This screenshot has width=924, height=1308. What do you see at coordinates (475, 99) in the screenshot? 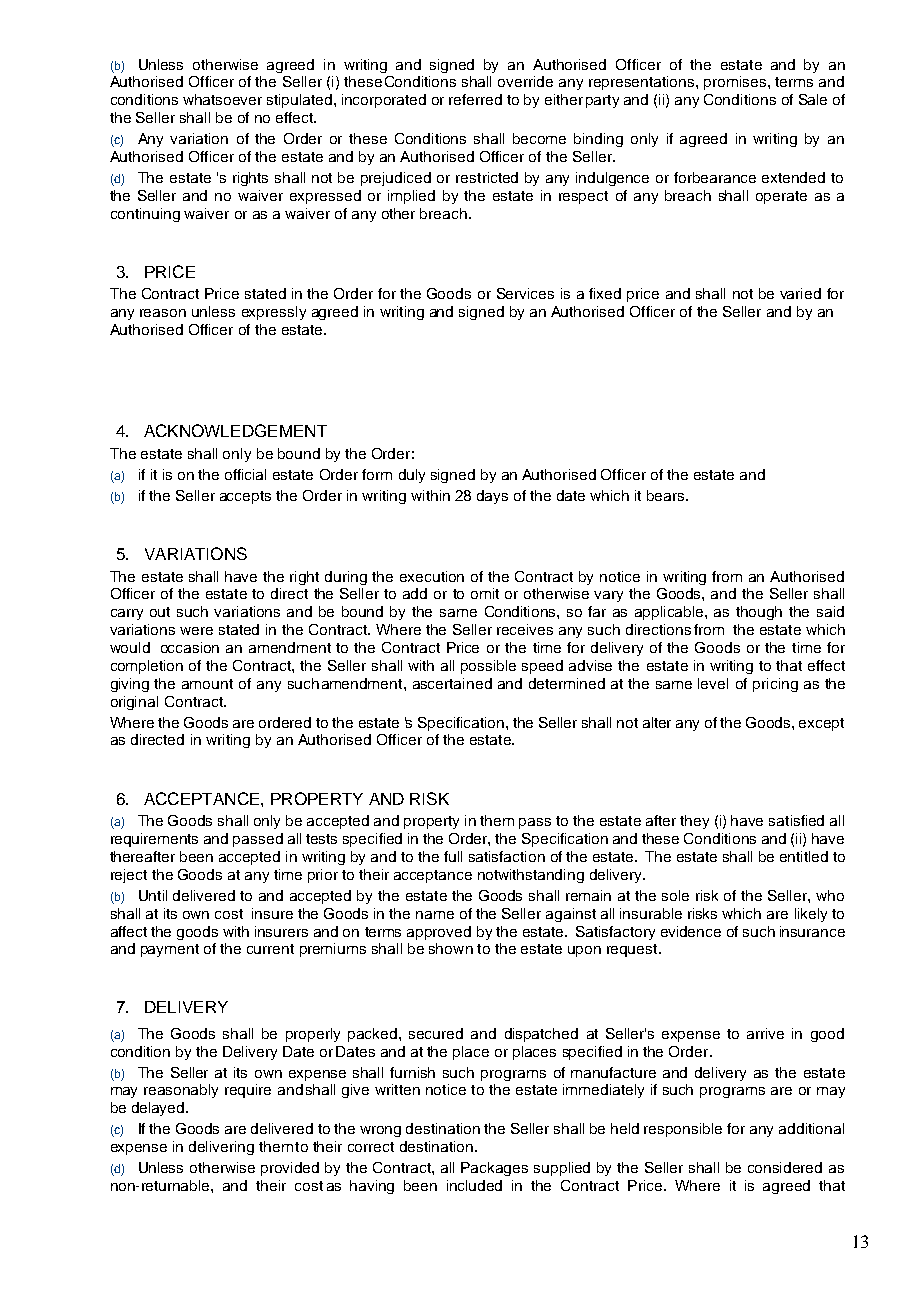
I see `referred` at bounding box center [475, 99].
